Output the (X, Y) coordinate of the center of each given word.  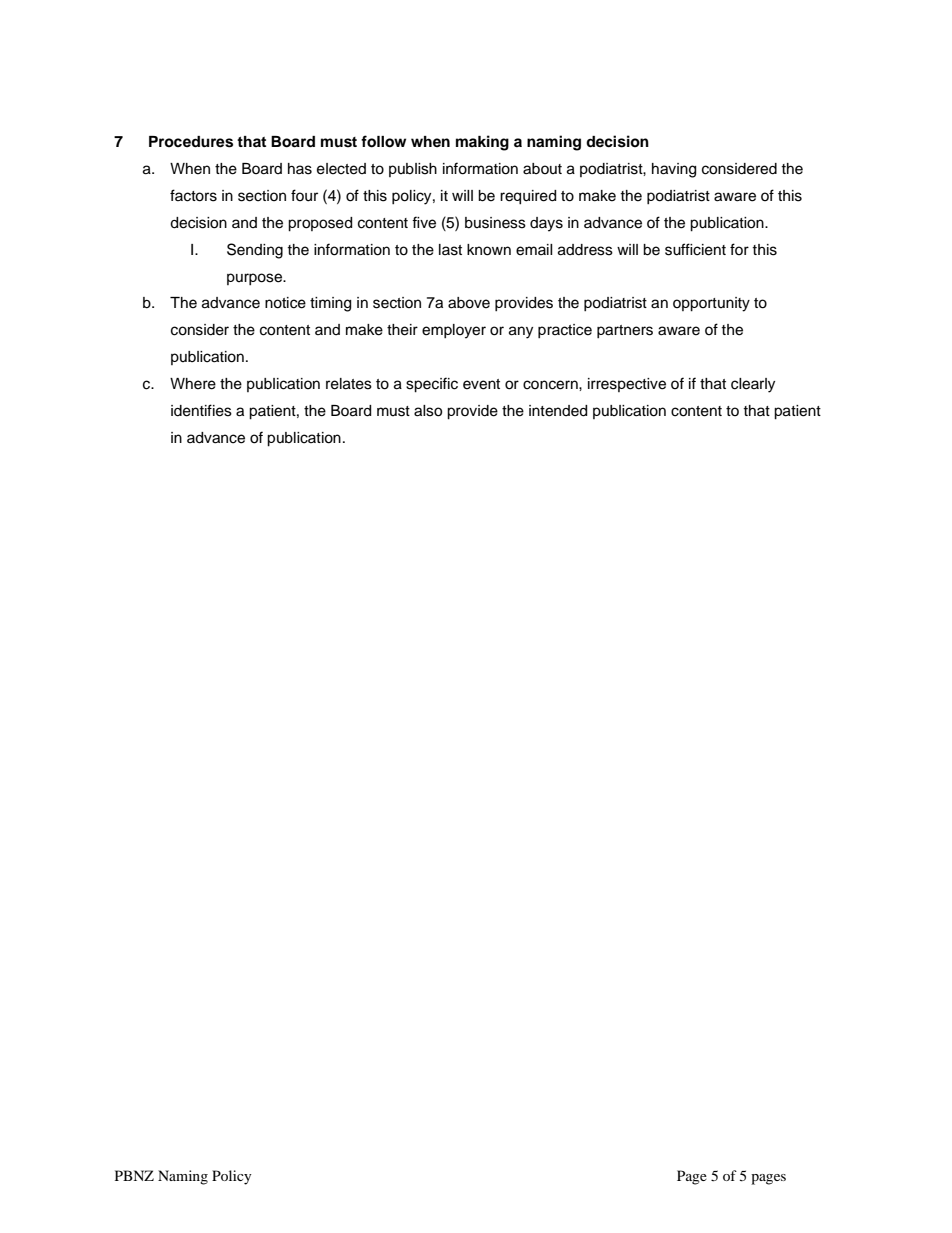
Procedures (191, 142)
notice (285, 303)
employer (454, 331)
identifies (201, 410)
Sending (255, 251)
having (674, 170)
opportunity (711, 304)
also (428, 411)
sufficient (695, 249)
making (482, 143)
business (495, 223)
